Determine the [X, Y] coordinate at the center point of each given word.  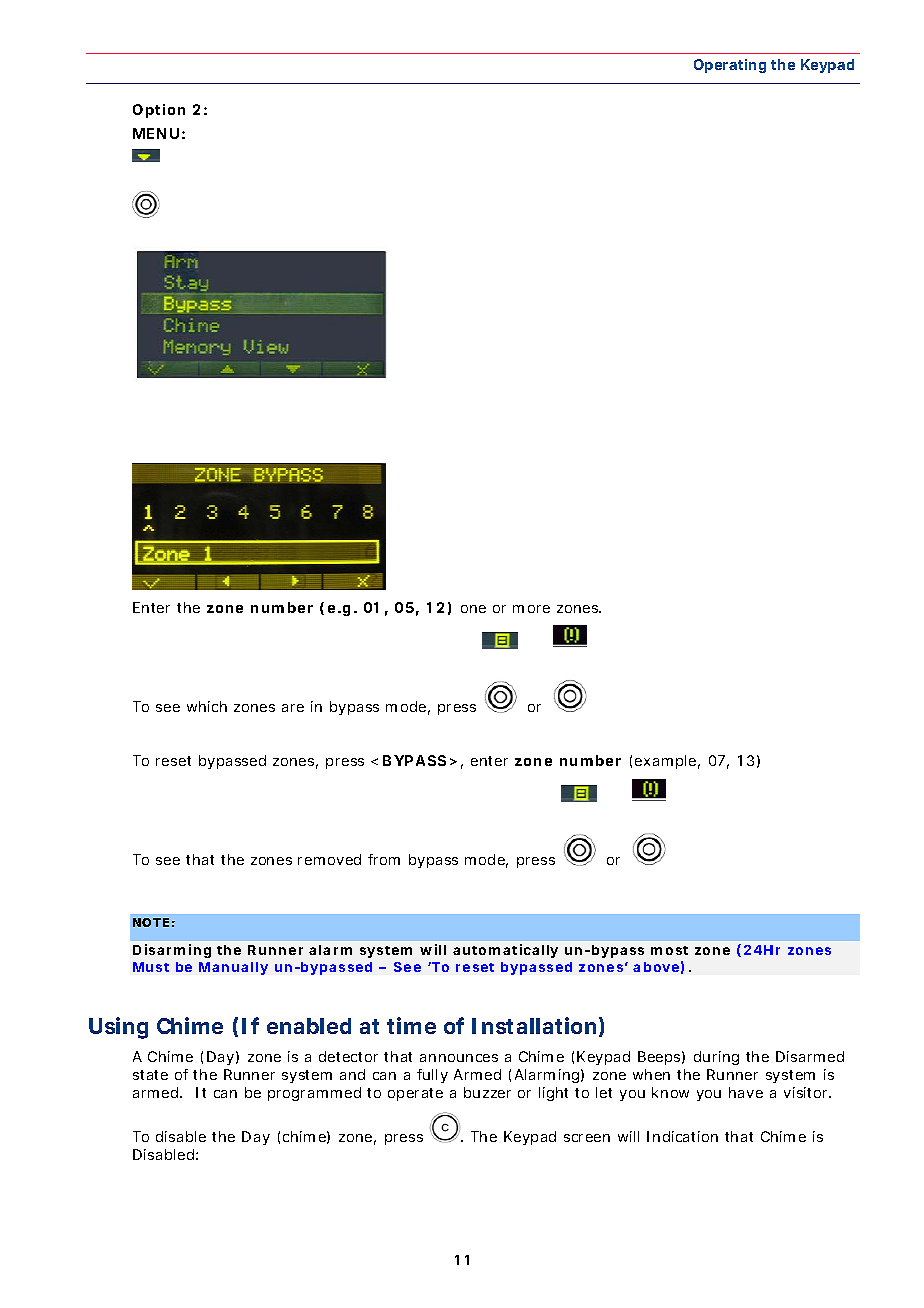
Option [159, 111]
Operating [730, 66]
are [293, 708]
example [667, 762]
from [384, 859]
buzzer [487, 1092]
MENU [156, 133]
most [669, 950]
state [150, 1075]
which [207, 706]
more [531, 609]
